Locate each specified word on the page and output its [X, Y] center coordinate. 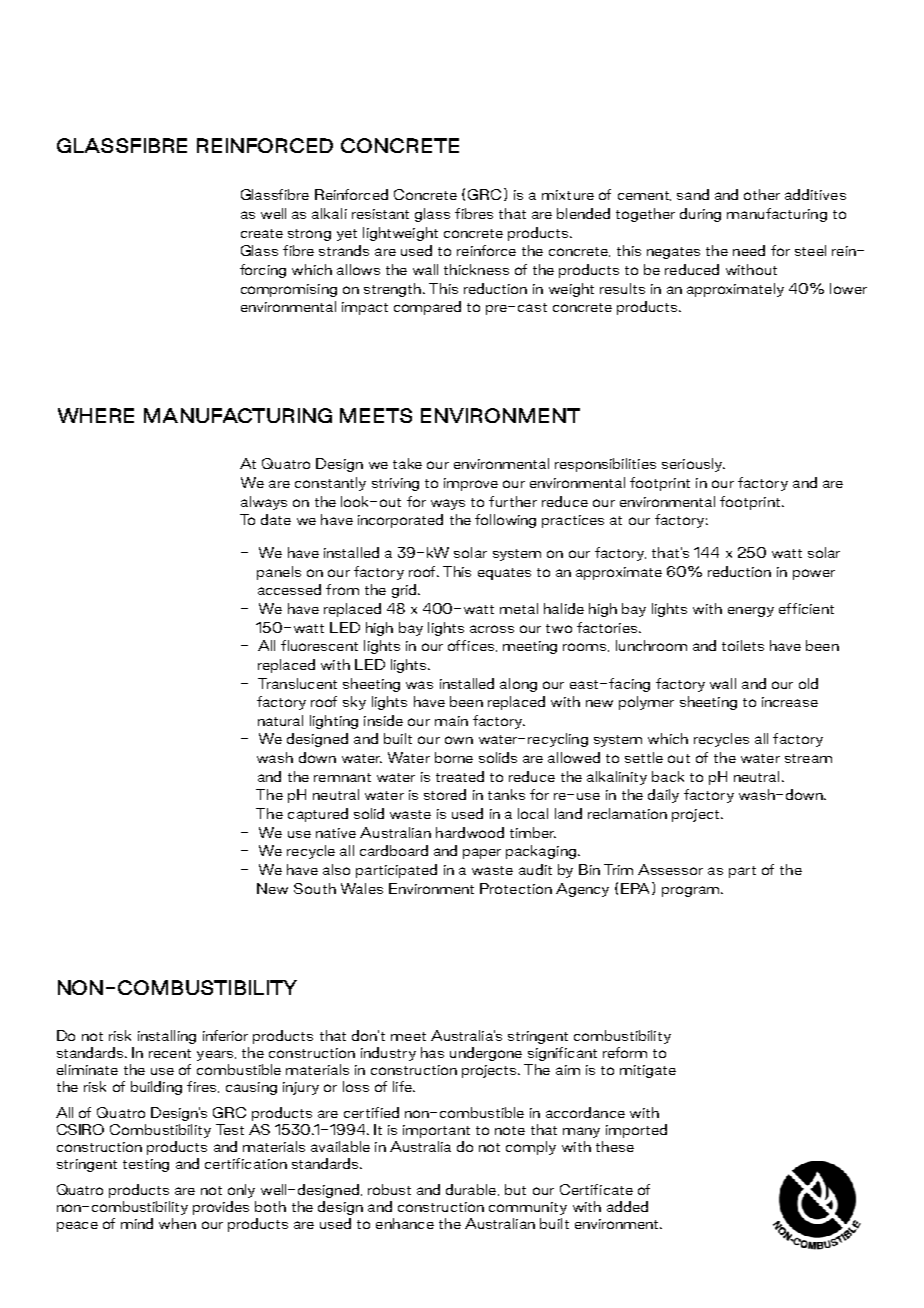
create [262, 233]
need [749, 250]
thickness [476, 269]
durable [471, 1189]
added [627, 1206]
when [177, 1223]
